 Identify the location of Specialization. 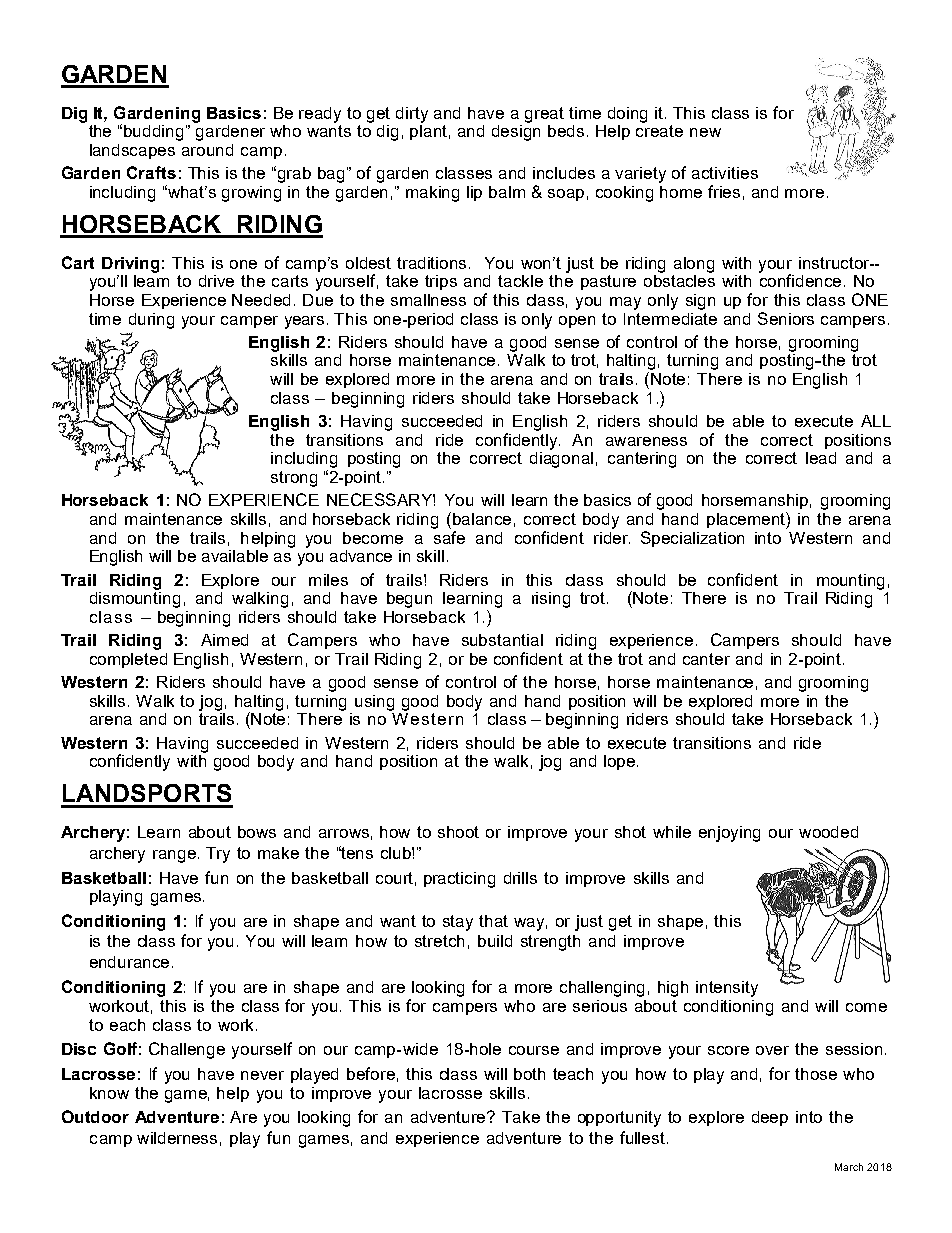
(692, 539).
